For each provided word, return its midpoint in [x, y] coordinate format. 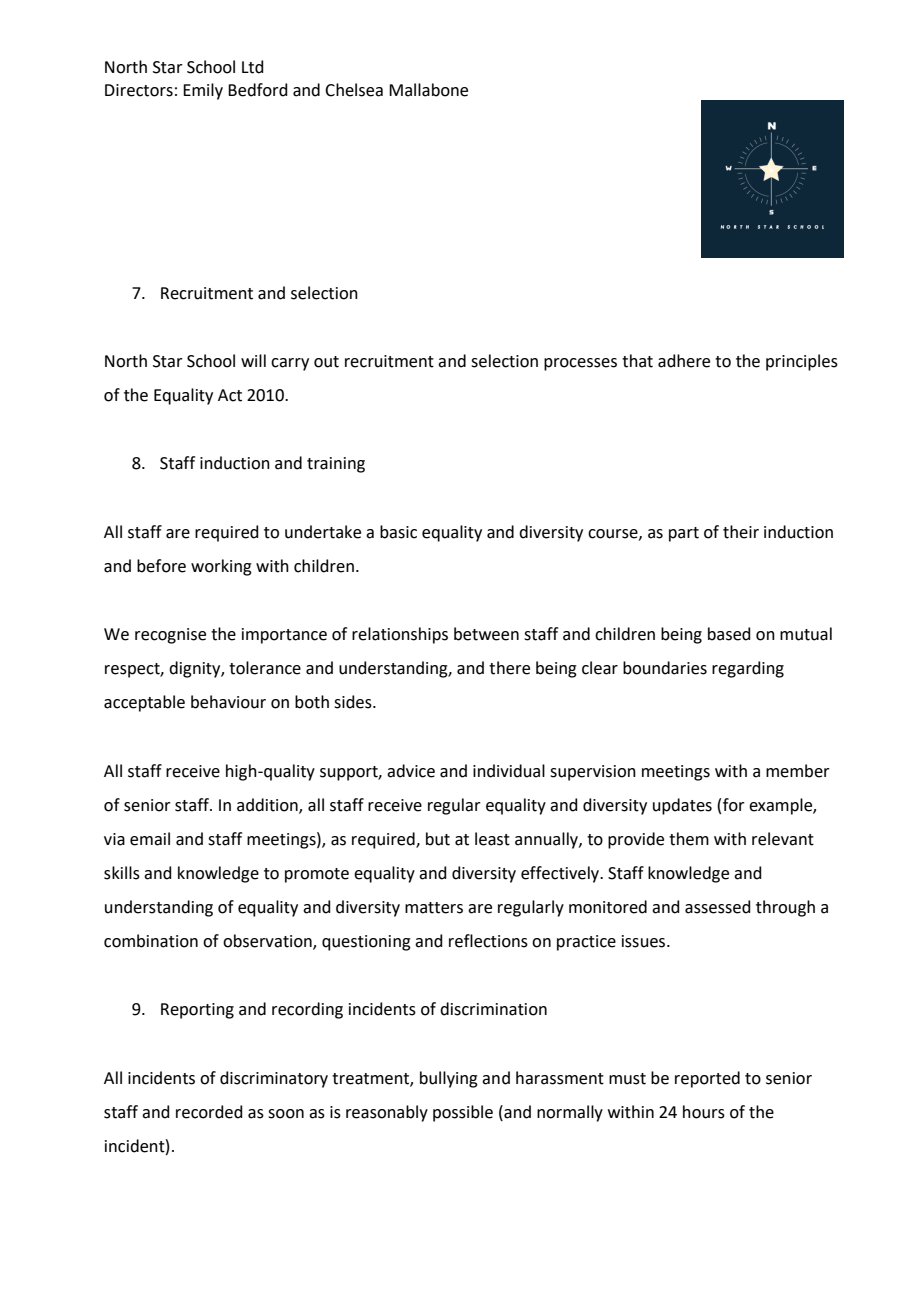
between [486, 634]
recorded [209, 1112]
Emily [203, 91]
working [221, 567]
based [729, 634]
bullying [449, 1079]
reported [707, 1079]
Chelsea [354, 90]
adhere [684, 361]
